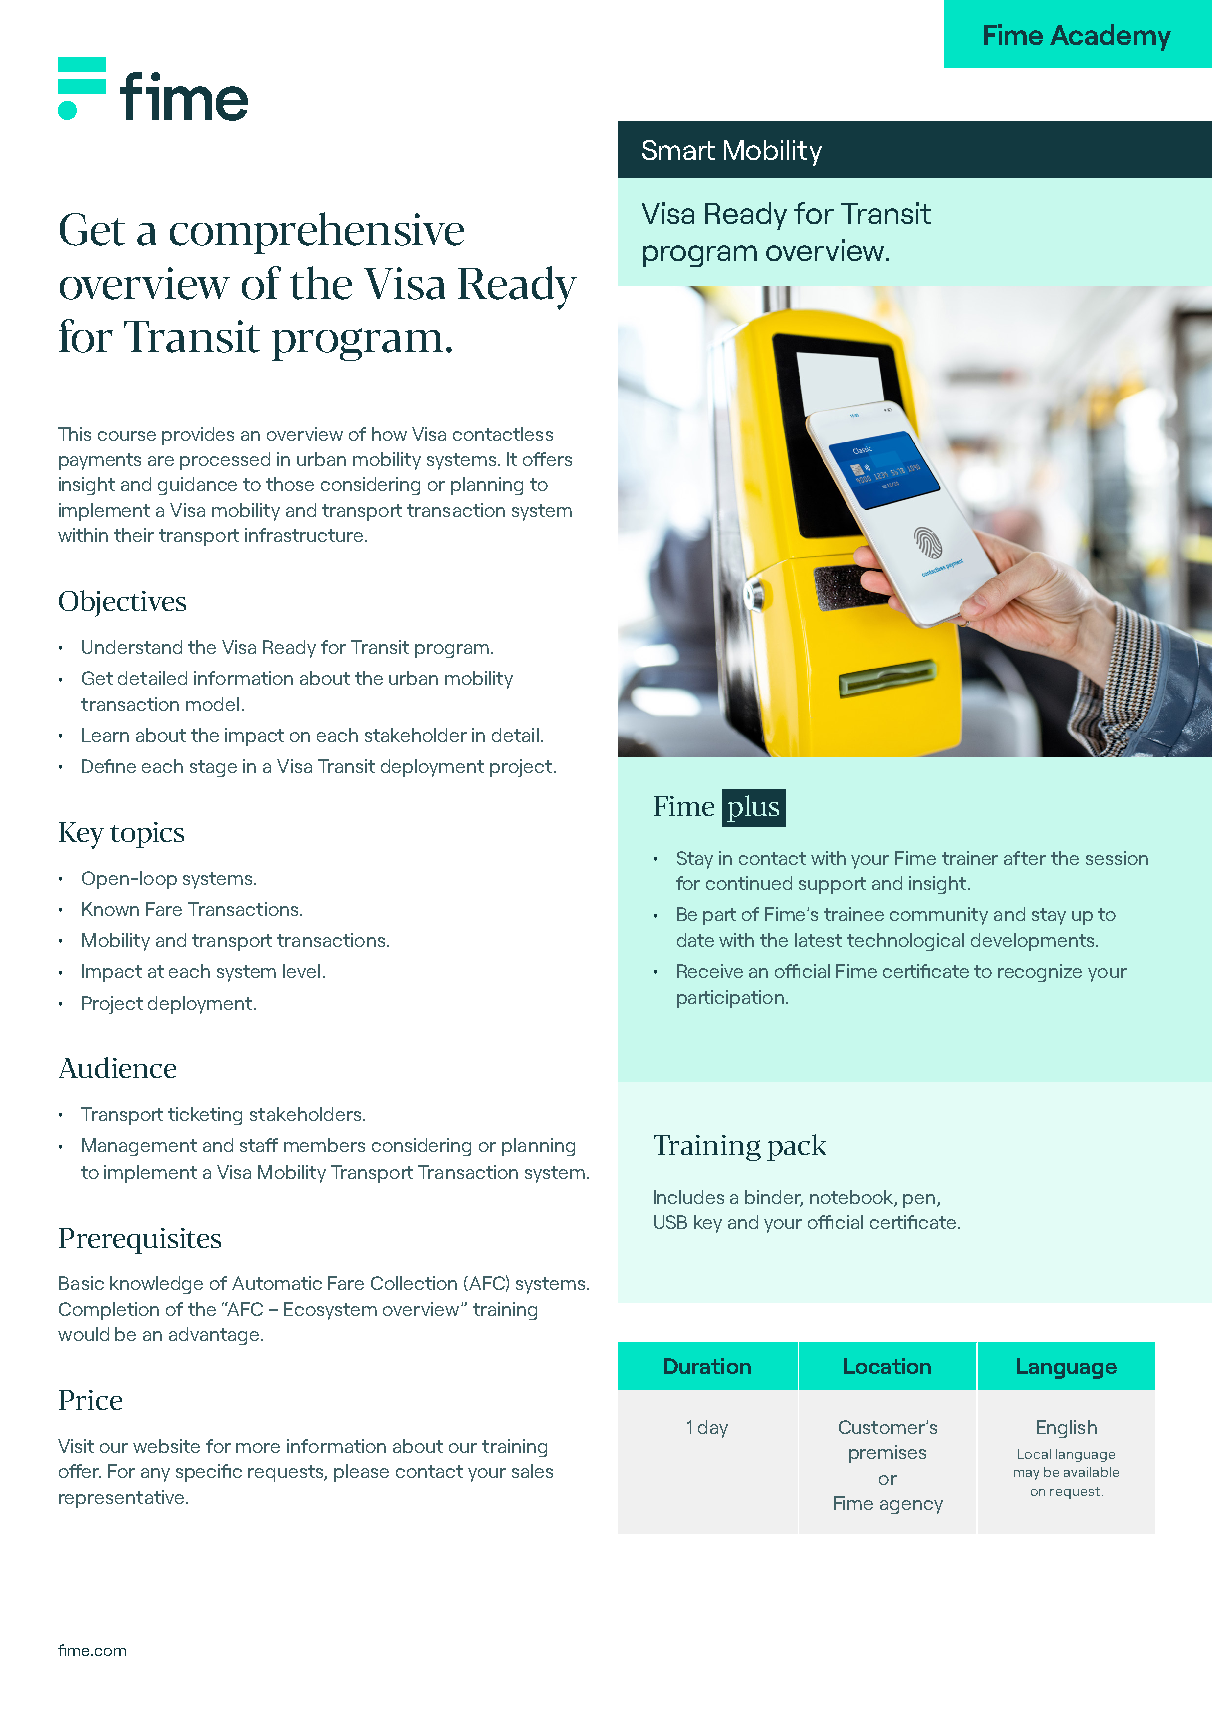 This screenshot has height=1714, width=1212. Describe the element at coordinates (209, 1473) in the screenshot. I see `specific` at that location.
